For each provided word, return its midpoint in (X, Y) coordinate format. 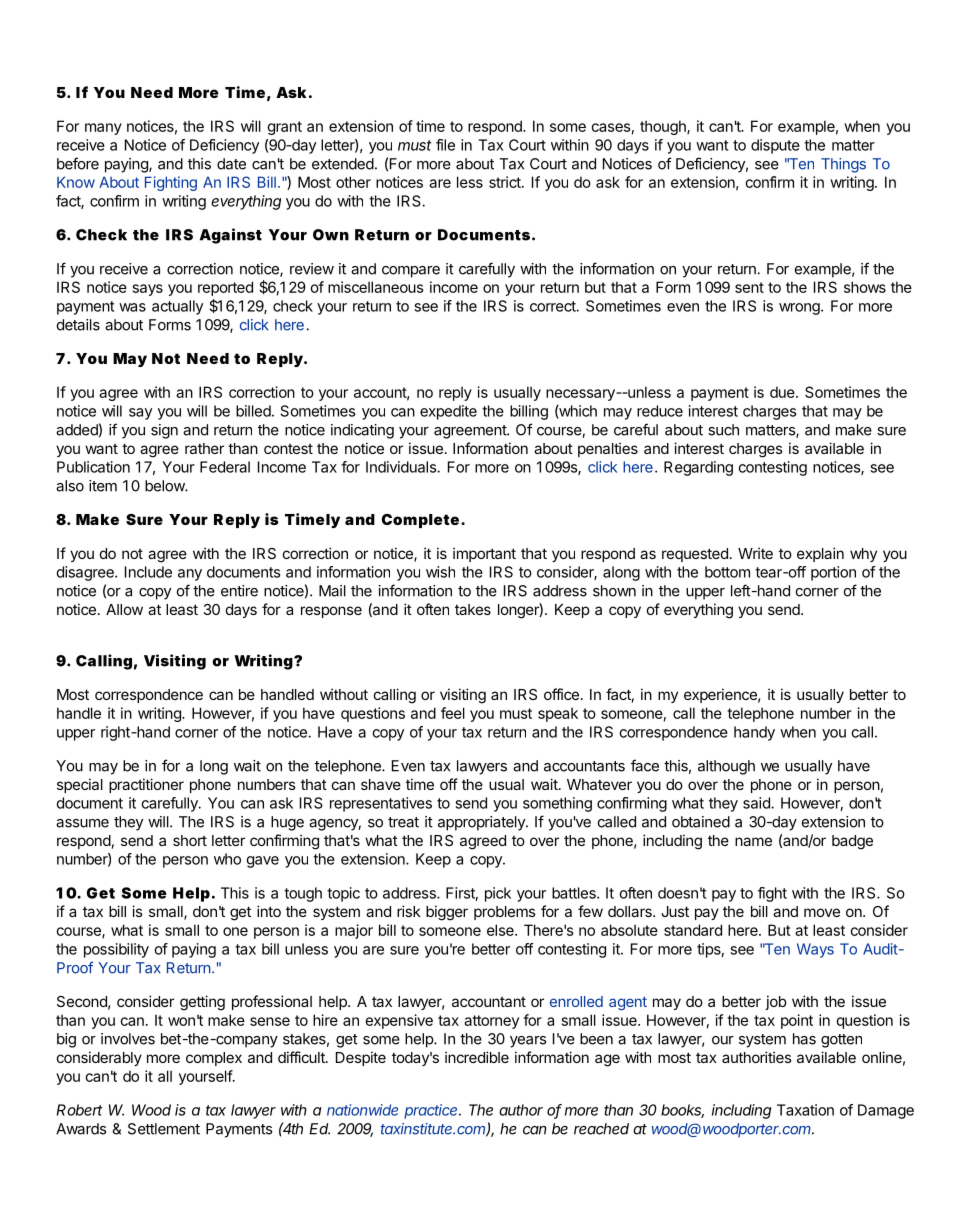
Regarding (698, 468)
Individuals (402, 467)
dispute (775, 146)
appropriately (482, 823)
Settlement (164, 1129)
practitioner (146, 785)
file (445, 145)
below (165, 486)
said (757, 803)
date (231, 164)
